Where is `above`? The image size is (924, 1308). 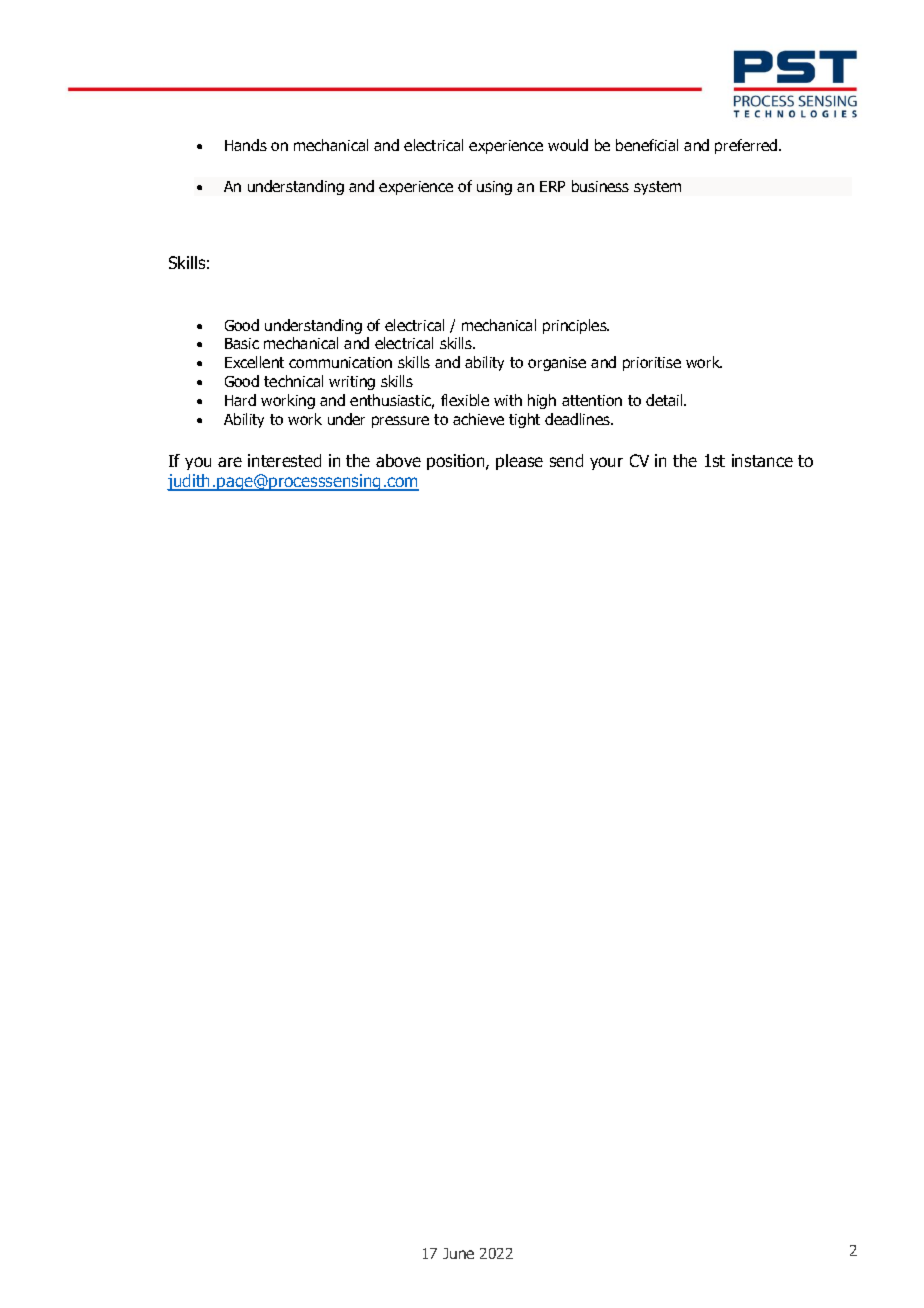 above is located at coordinates (398, 460).
